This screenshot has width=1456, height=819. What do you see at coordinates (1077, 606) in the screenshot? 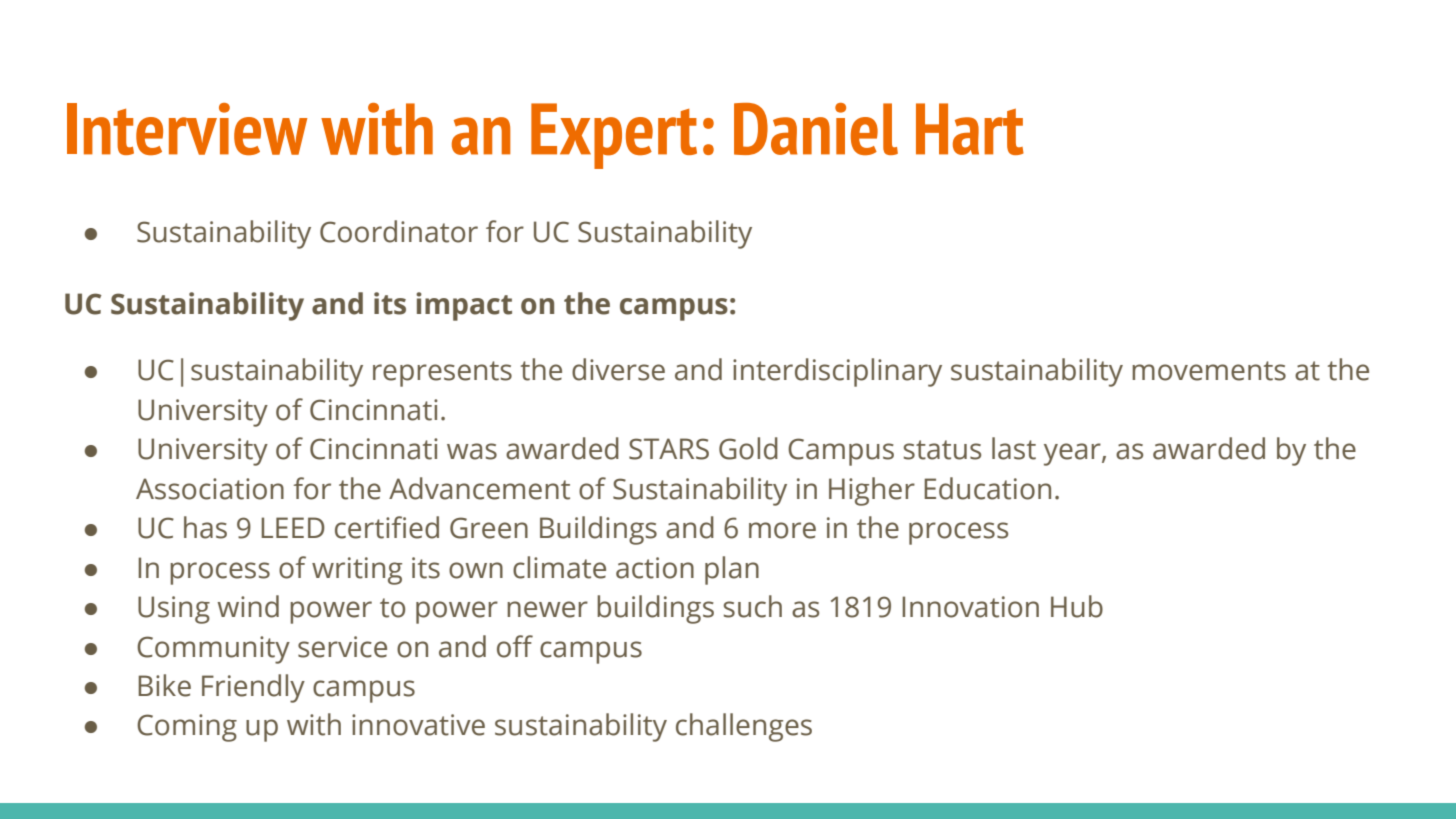
I see `Hub` at bounding box center [1077, 606].
